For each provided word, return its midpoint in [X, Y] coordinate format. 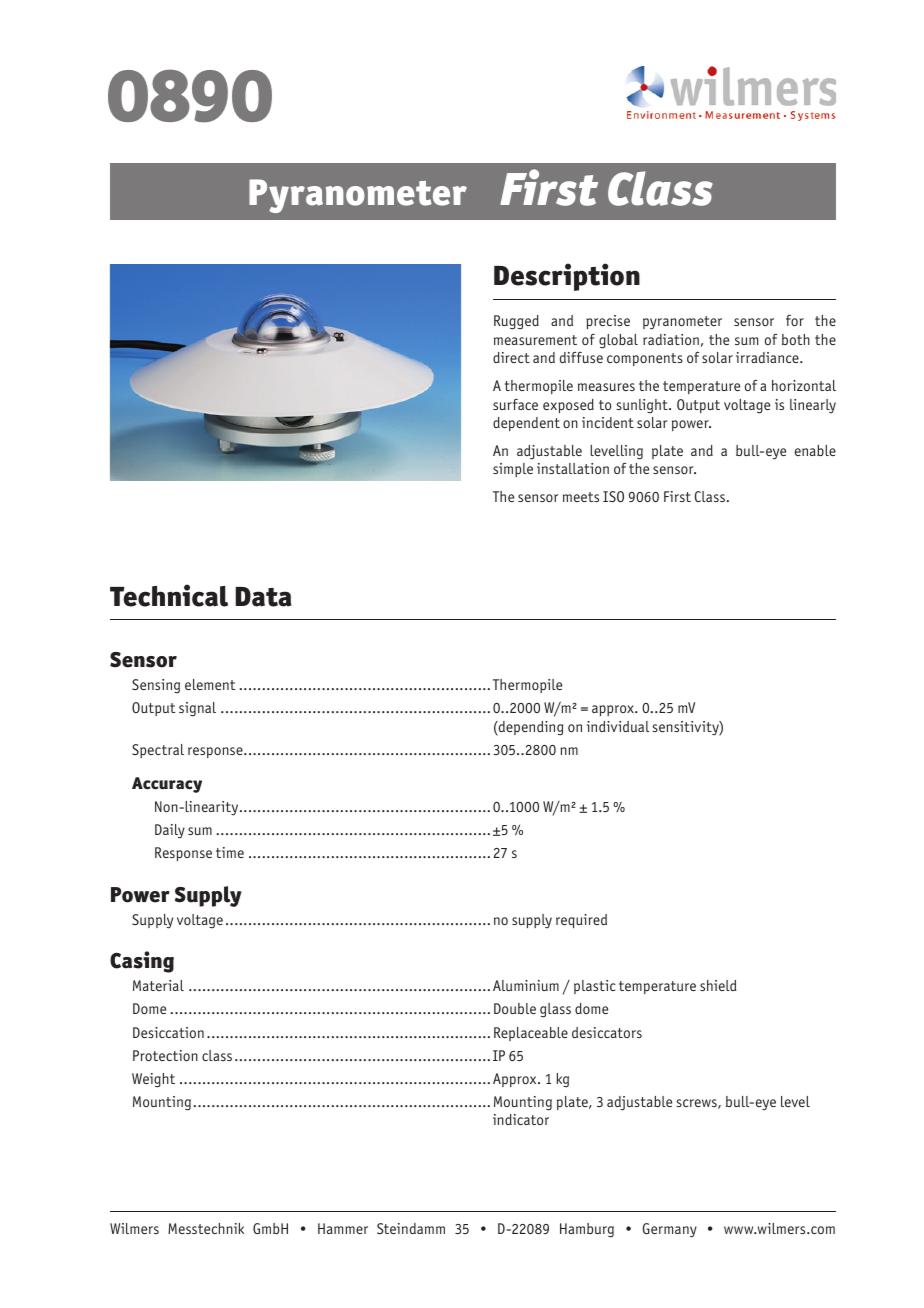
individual [618, 726]
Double [515, 1008]
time [230, 852]
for [795, 320]
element [210, 684]
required [581, 921]
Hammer [343, 1228]
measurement [535, 340]
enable [815, 450]
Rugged [516, 322]
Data [263, 597]
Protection [165, 1055]
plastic [595, 987]
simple [513, 470]
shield [718, 985]
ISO [613, 496]
